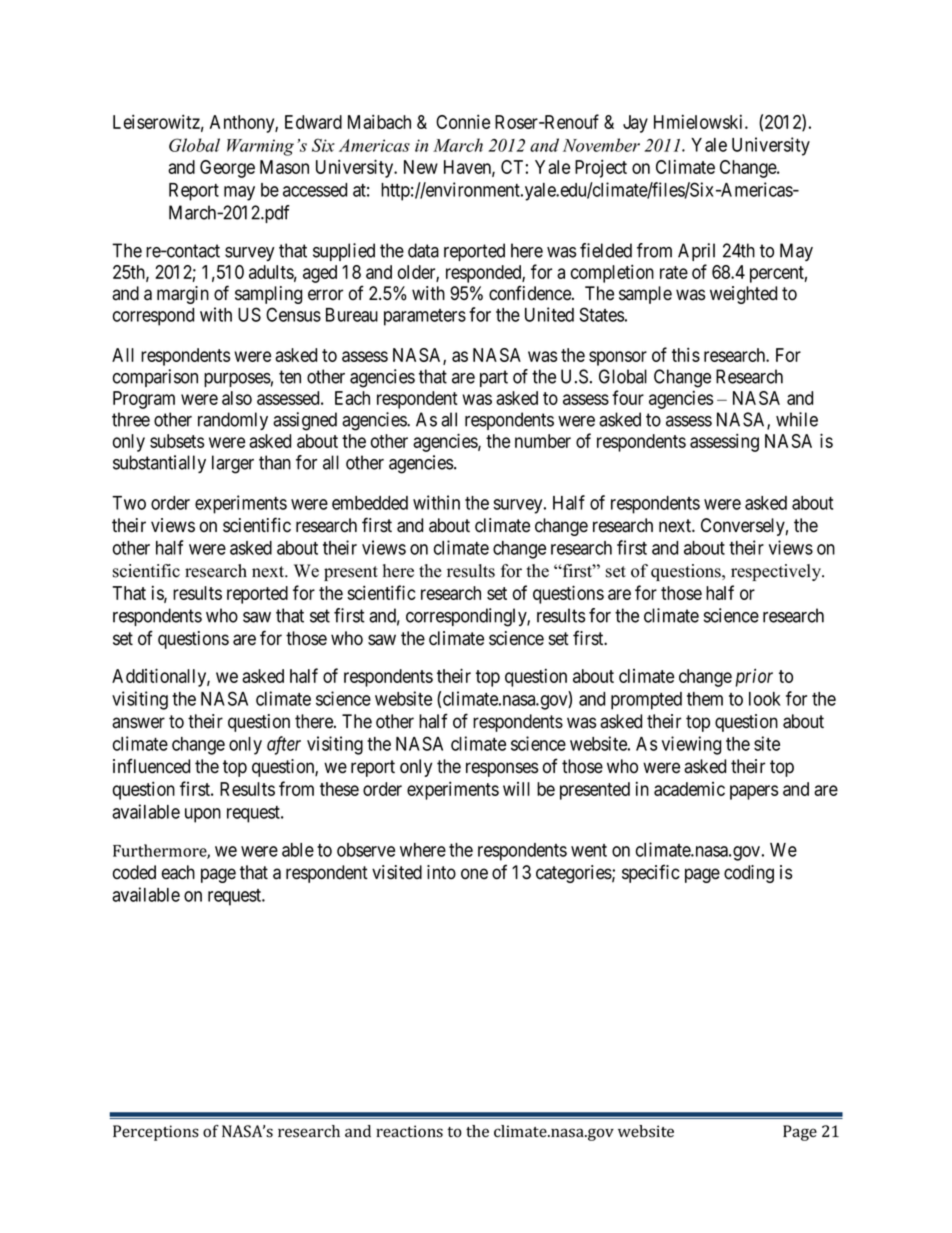 The height and width of the document is (1233, 952). What do you see at coordinates (543, 441) in the document?
I see `number` at bounding box center [543, 441].
